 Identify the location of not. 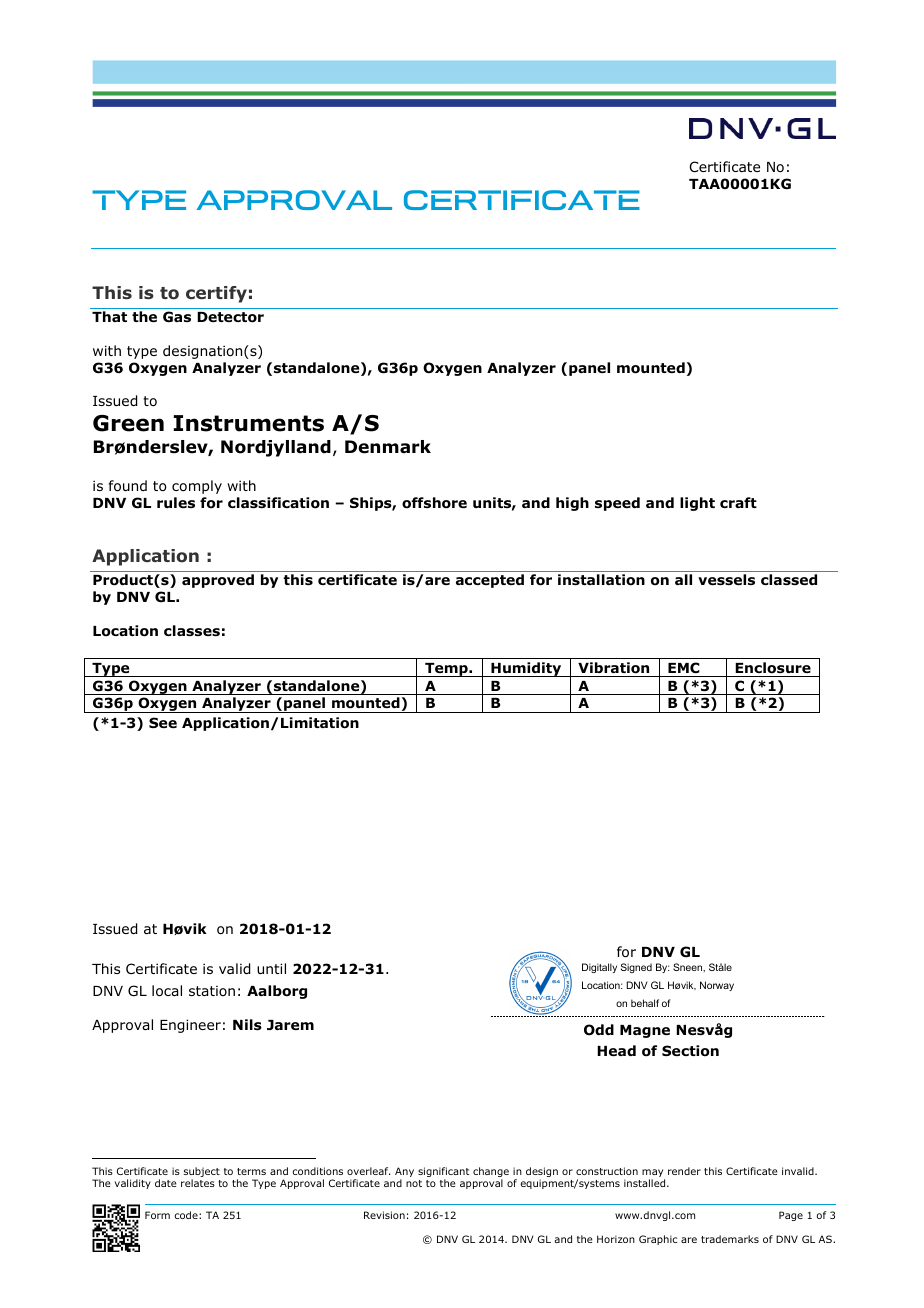
(414, 1183).
